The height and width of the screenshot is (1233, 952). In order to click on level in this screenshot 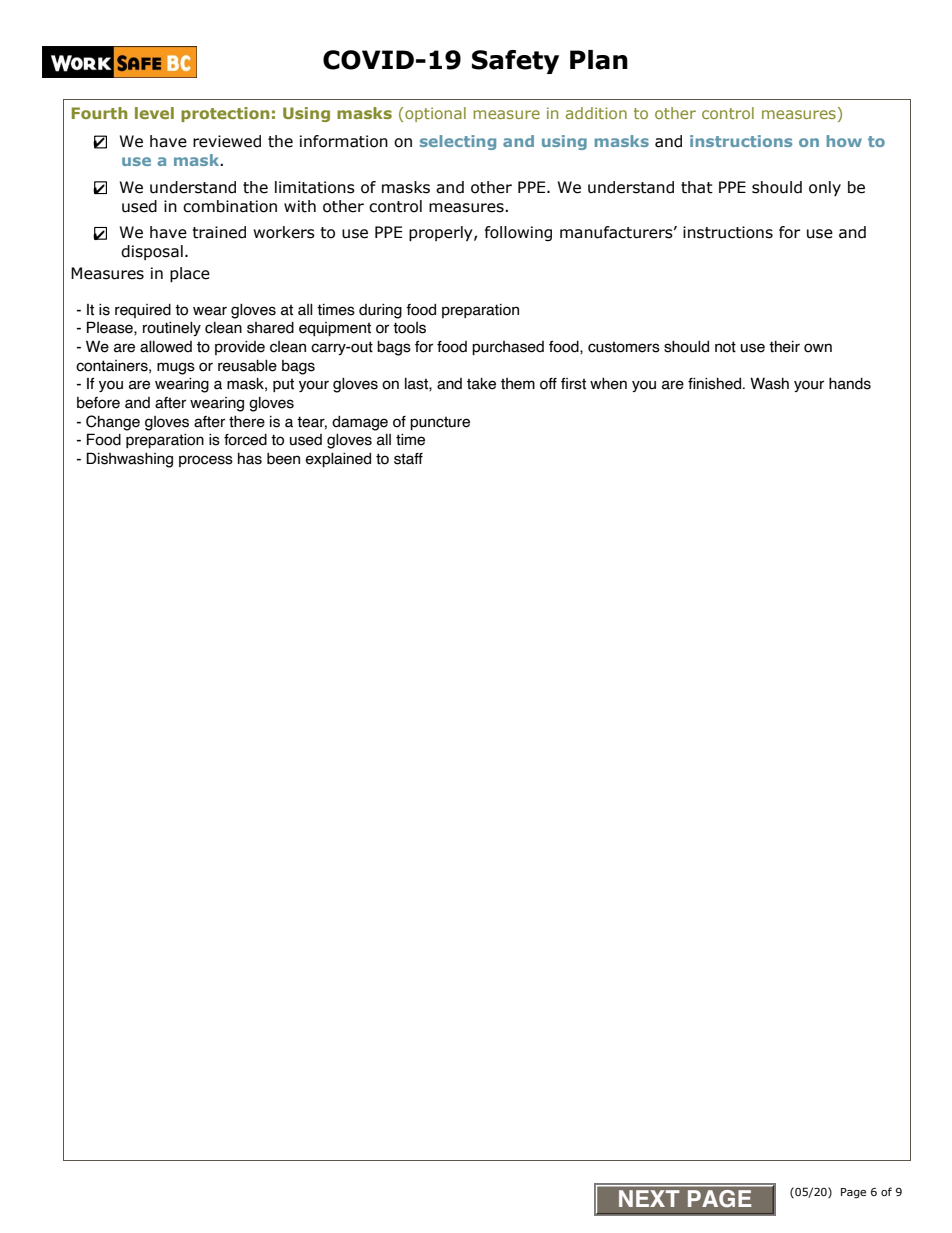, I will do `click(154, 113)`.
